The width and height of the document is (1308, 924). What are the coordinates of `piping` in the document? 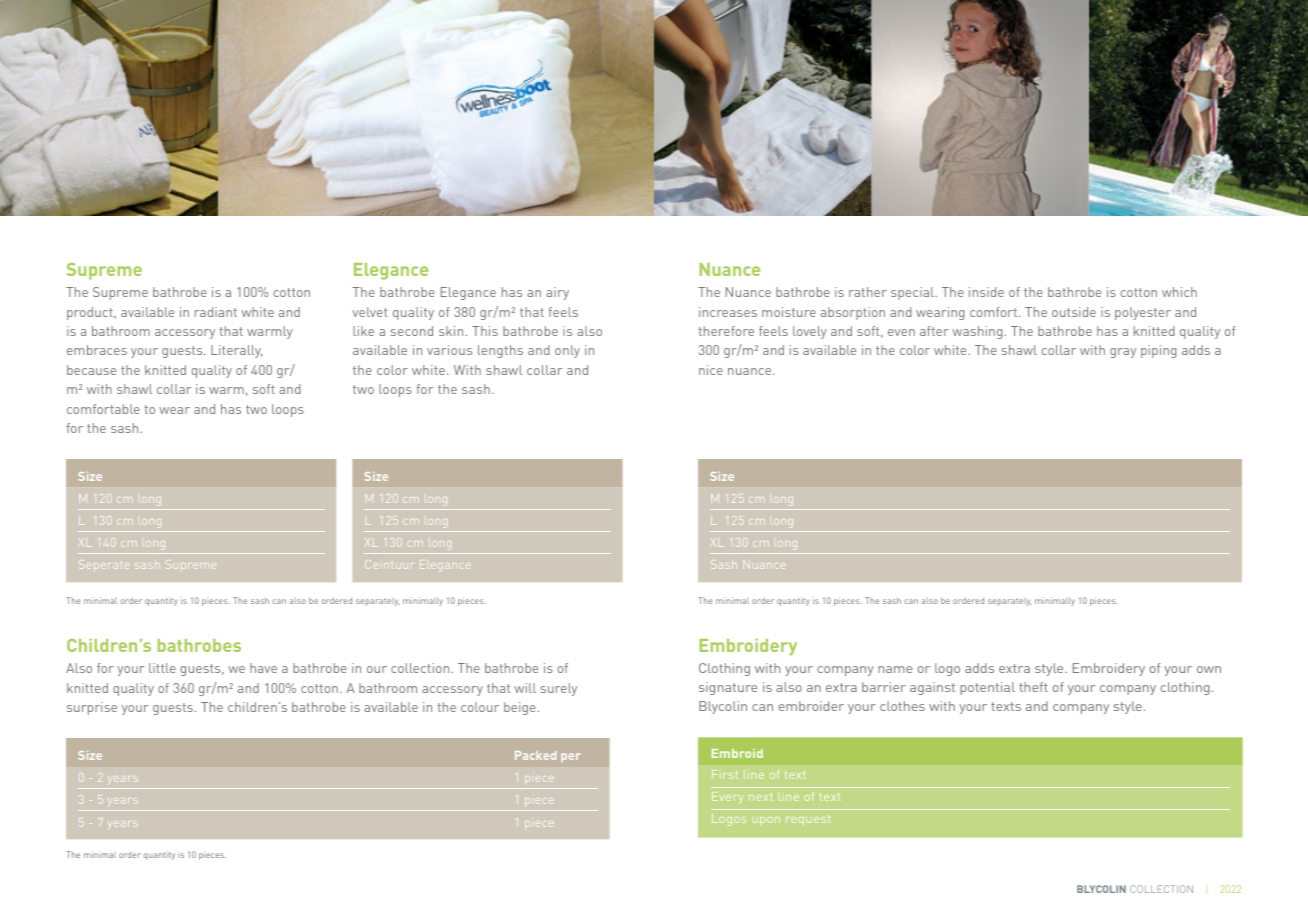 It's located at (1158, 351).
